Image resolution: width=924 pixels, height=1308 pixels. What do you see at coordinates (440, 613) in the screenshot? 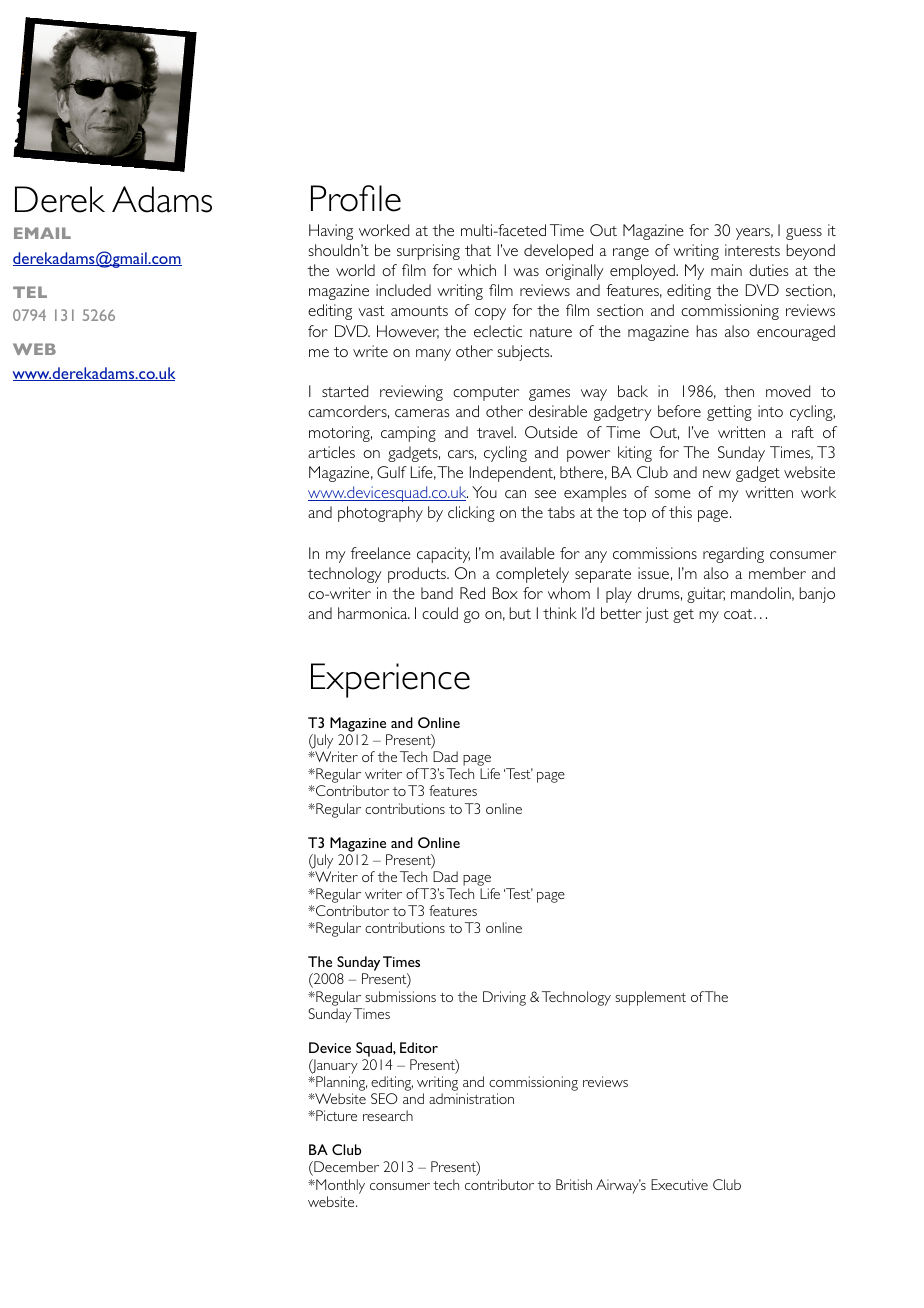
I see `could` at bounding box center [440, 613].
